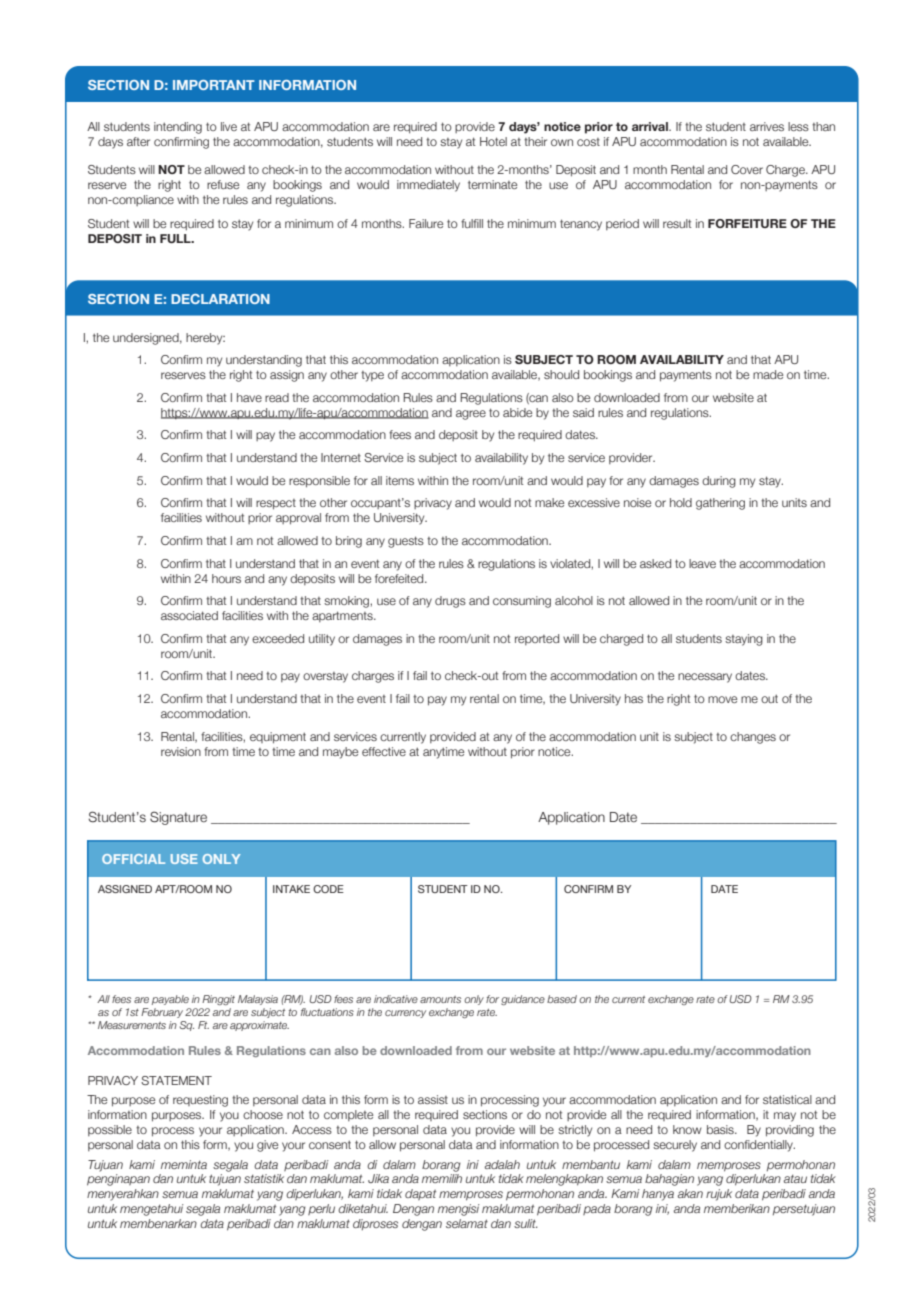 The width and height of the screenshot is (924, 1308). Describe the element at coordinates (189, 615) in the screenshot. I see `associated` at that location.
